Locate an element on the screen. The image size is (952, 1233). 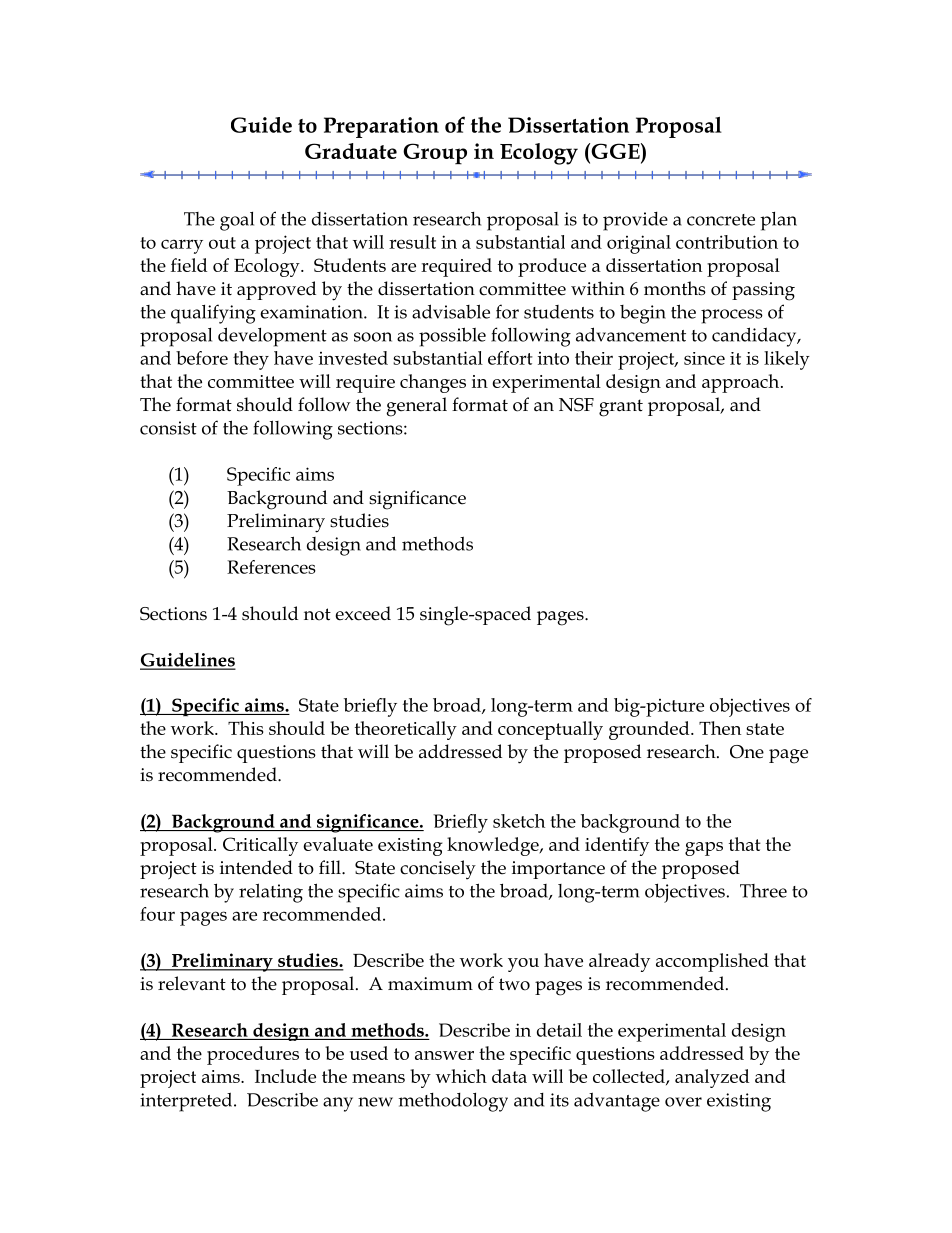
which is located at coordinates (461, 1076).
